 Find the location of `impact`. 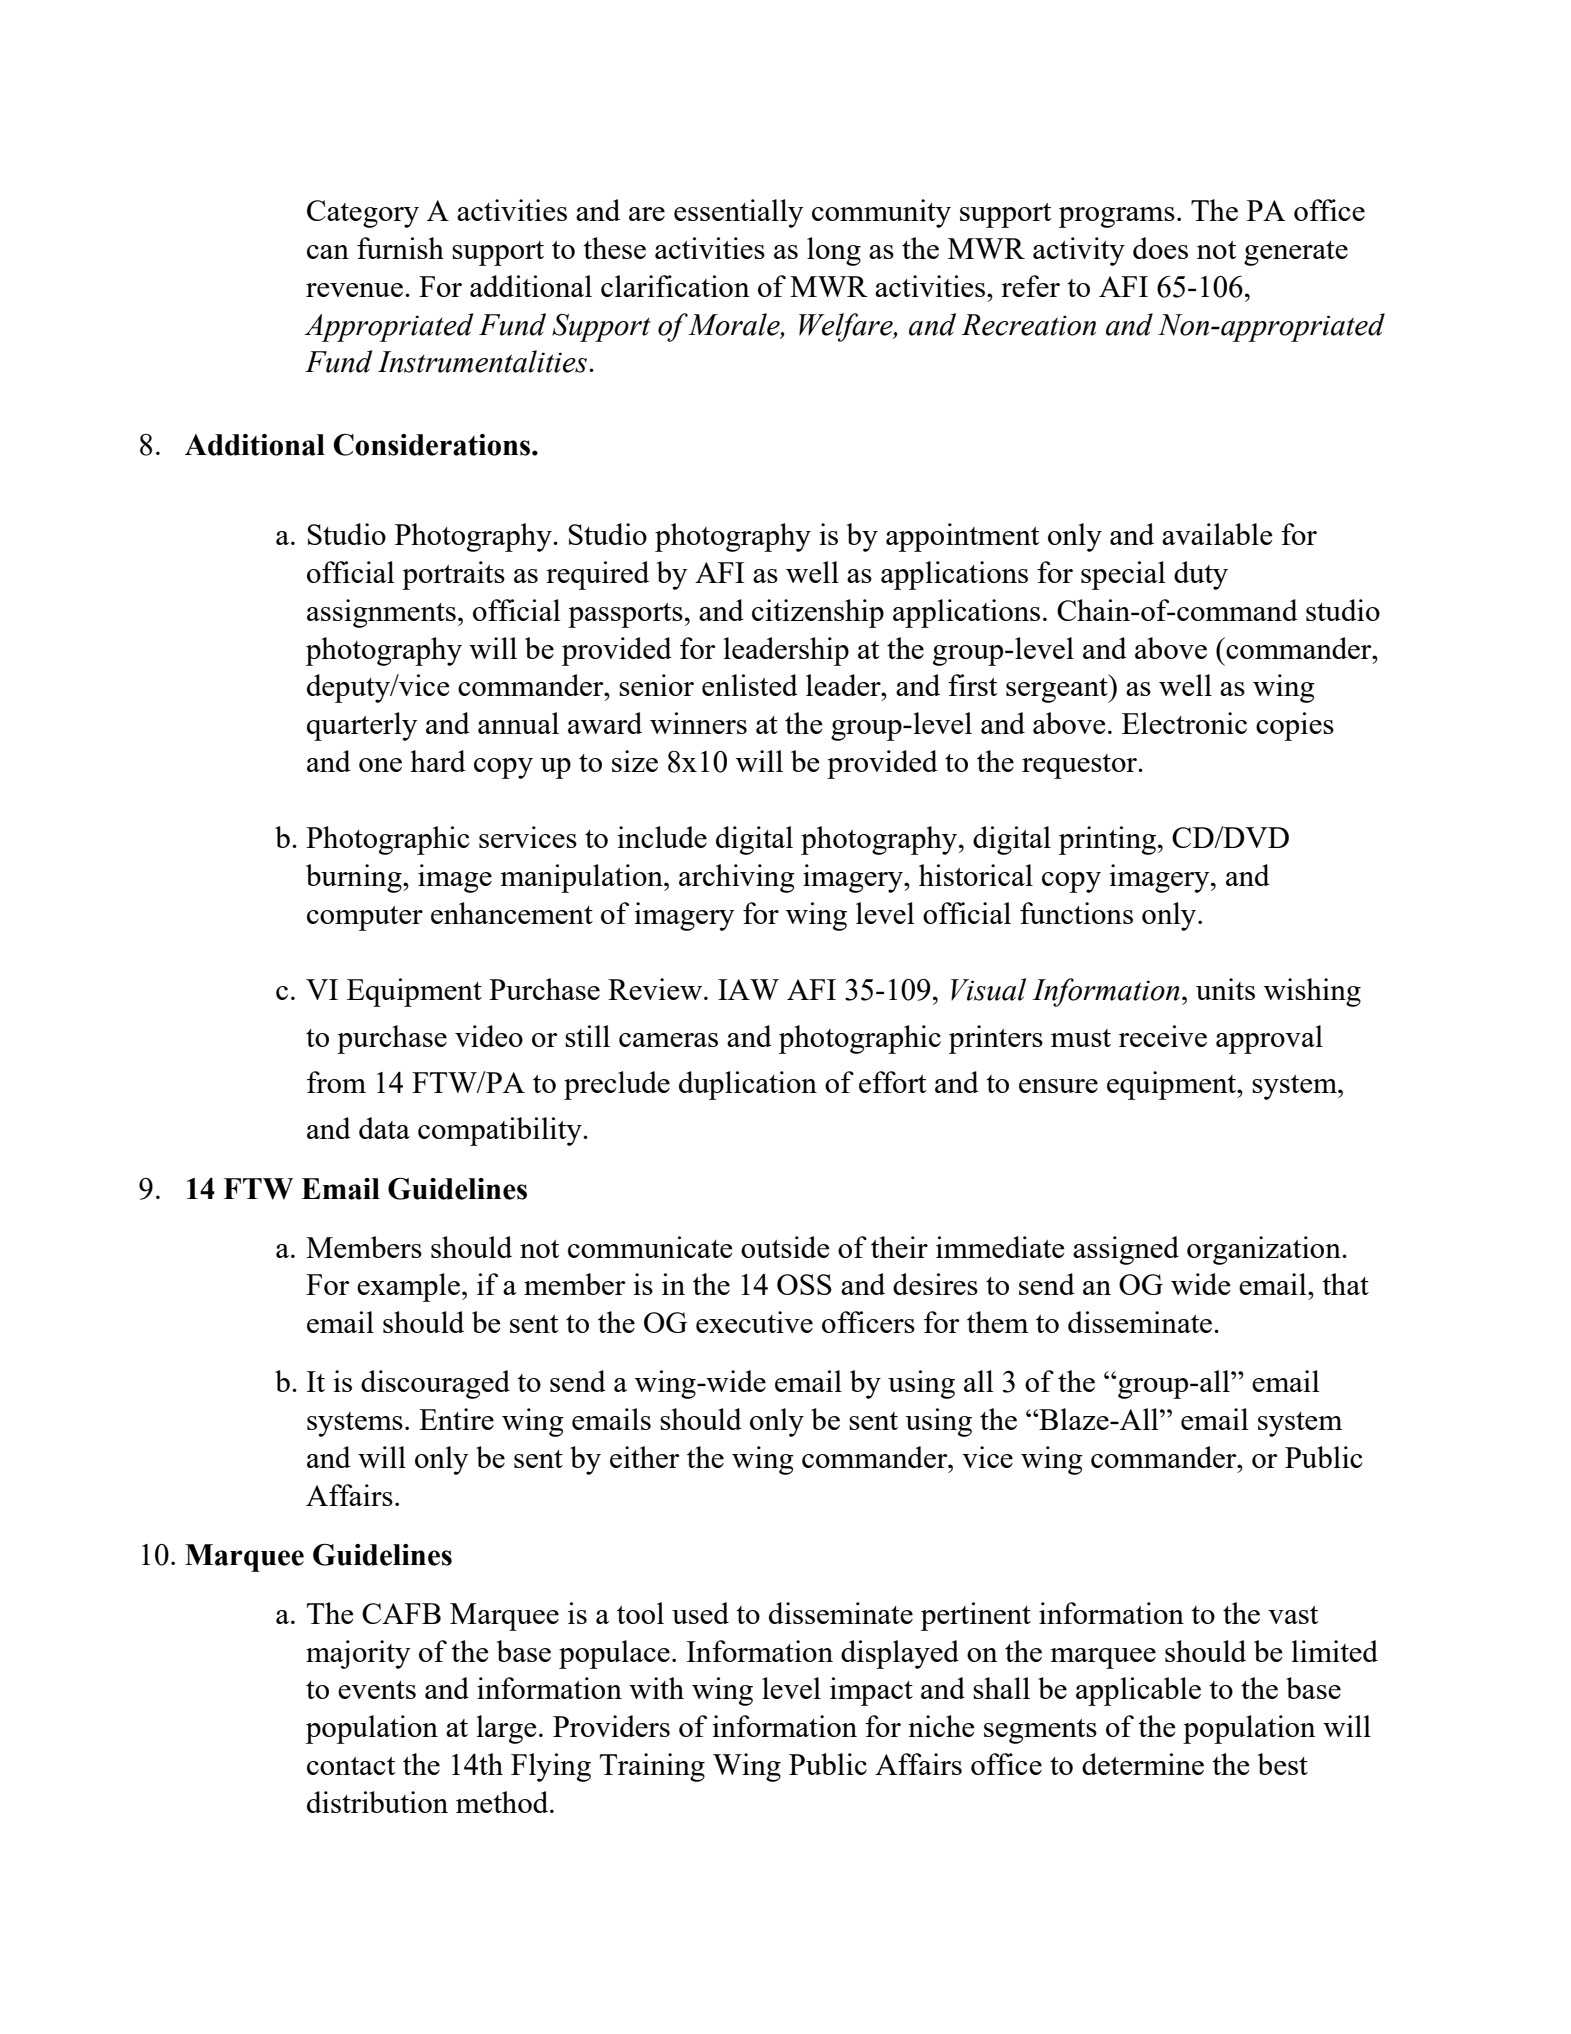

impact is located at coordinates (871, 1691).
